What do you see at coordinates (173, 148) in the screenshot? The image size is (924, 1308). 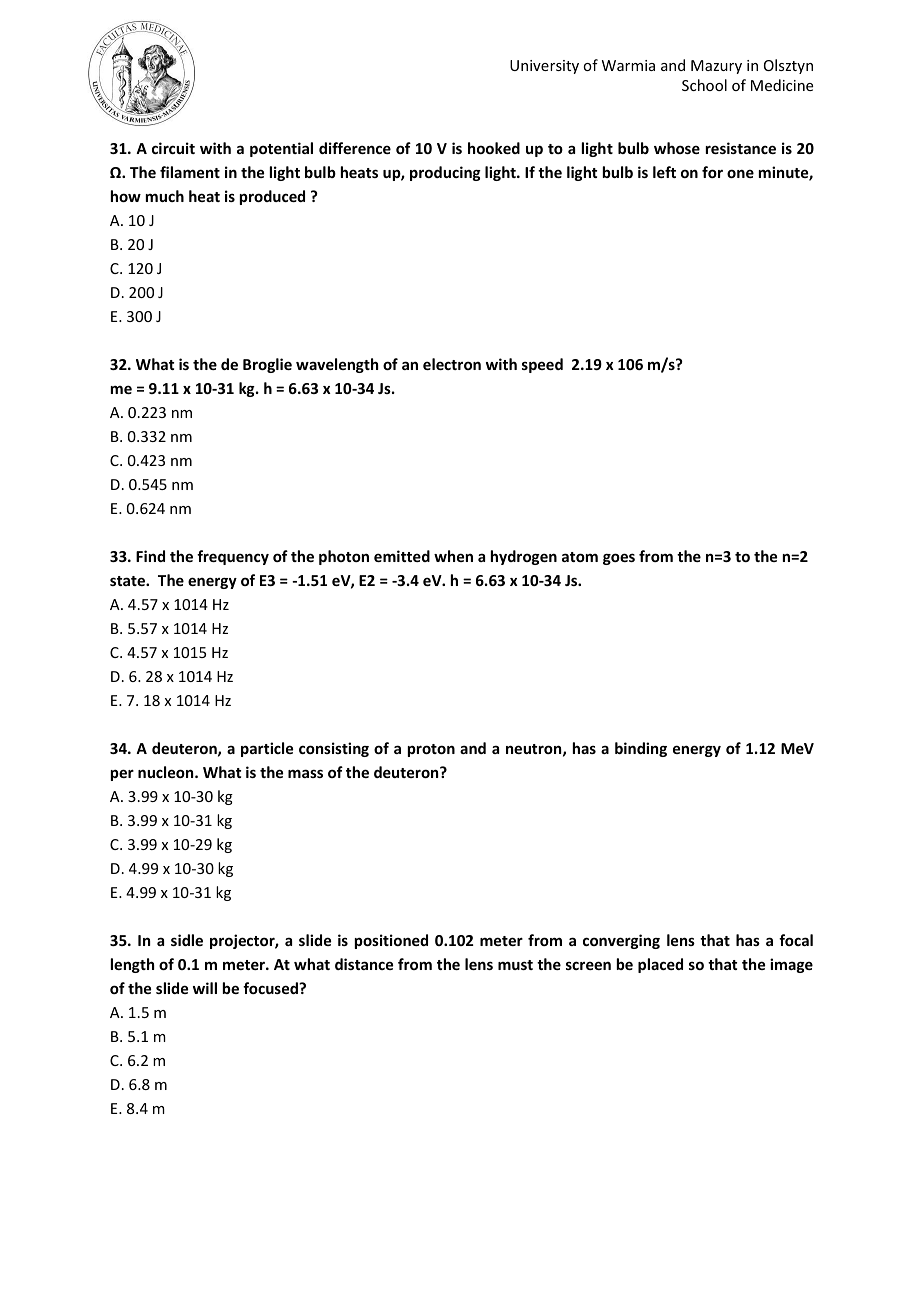 I see `circuit` at bounding box center [173, 148].
